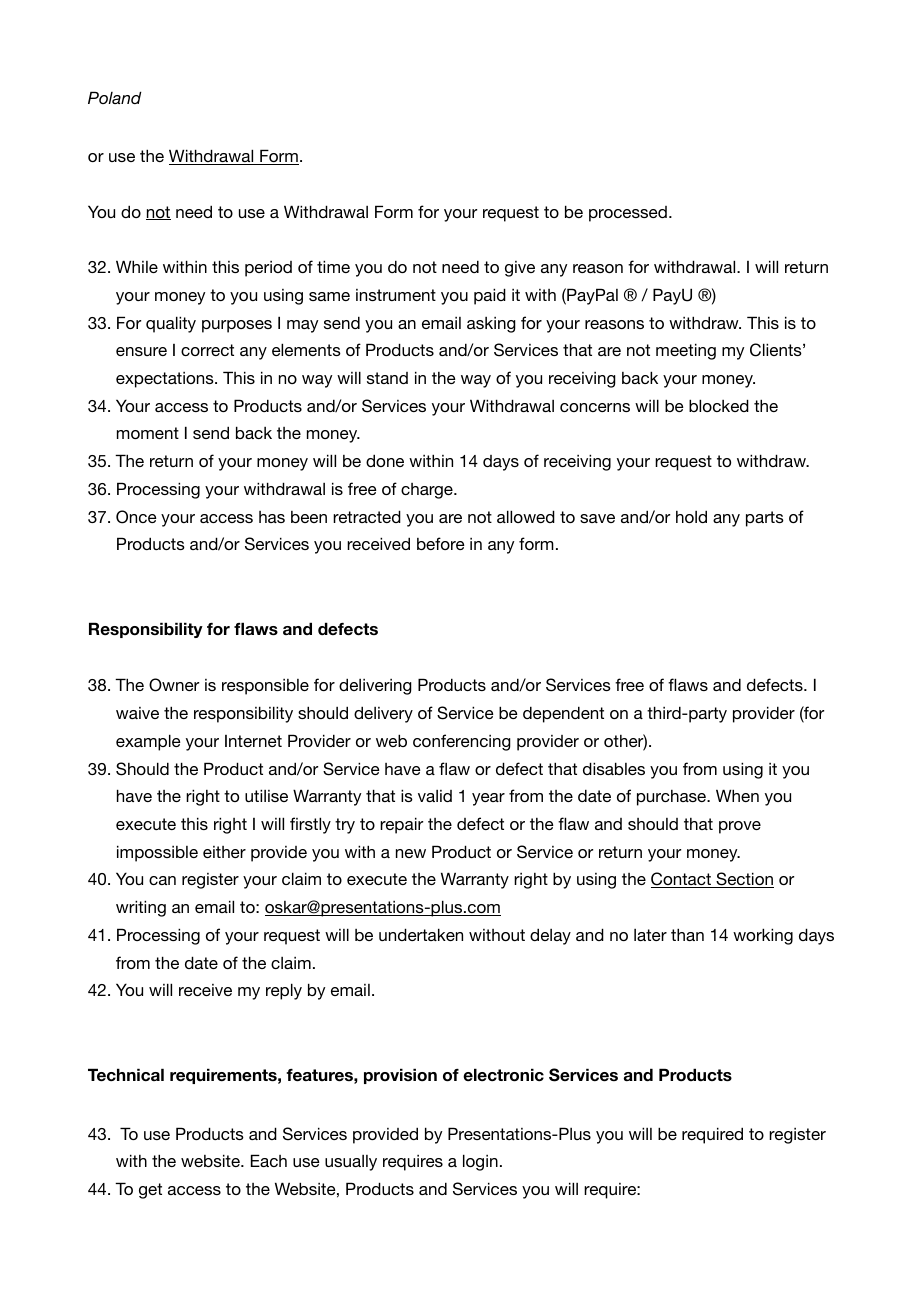  Describe the element at coordinates (480, 1162) in the document. I see `login` at that location.
